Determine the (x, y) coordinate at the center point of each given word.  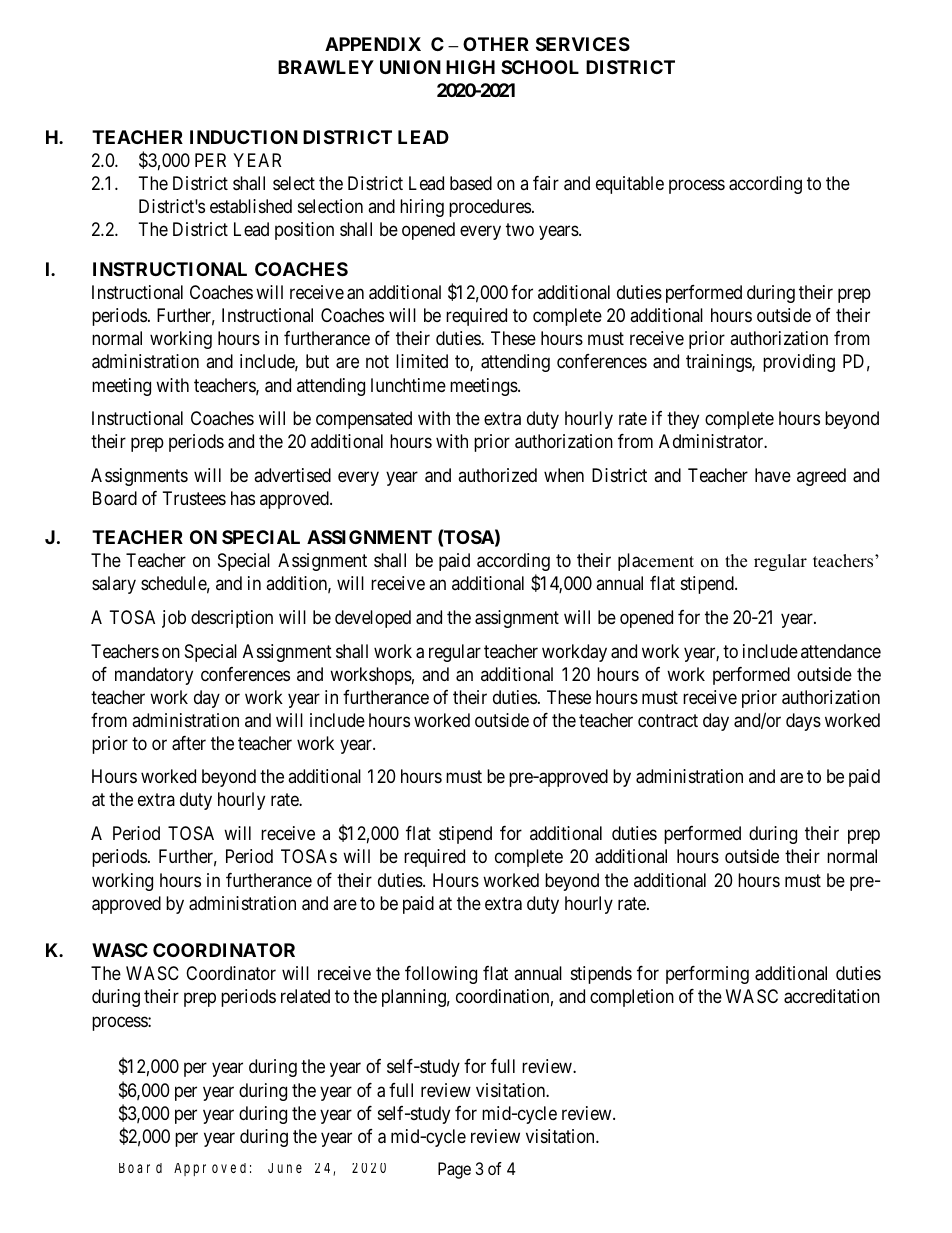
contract (668, 720)
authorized (497, 475)
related (305, 996)
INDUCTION (244, 137)
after (189, 743)
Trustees (194, 498)
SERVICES (583, 44)
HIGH (470, 67)
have (773, 475)
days (803, 722)
